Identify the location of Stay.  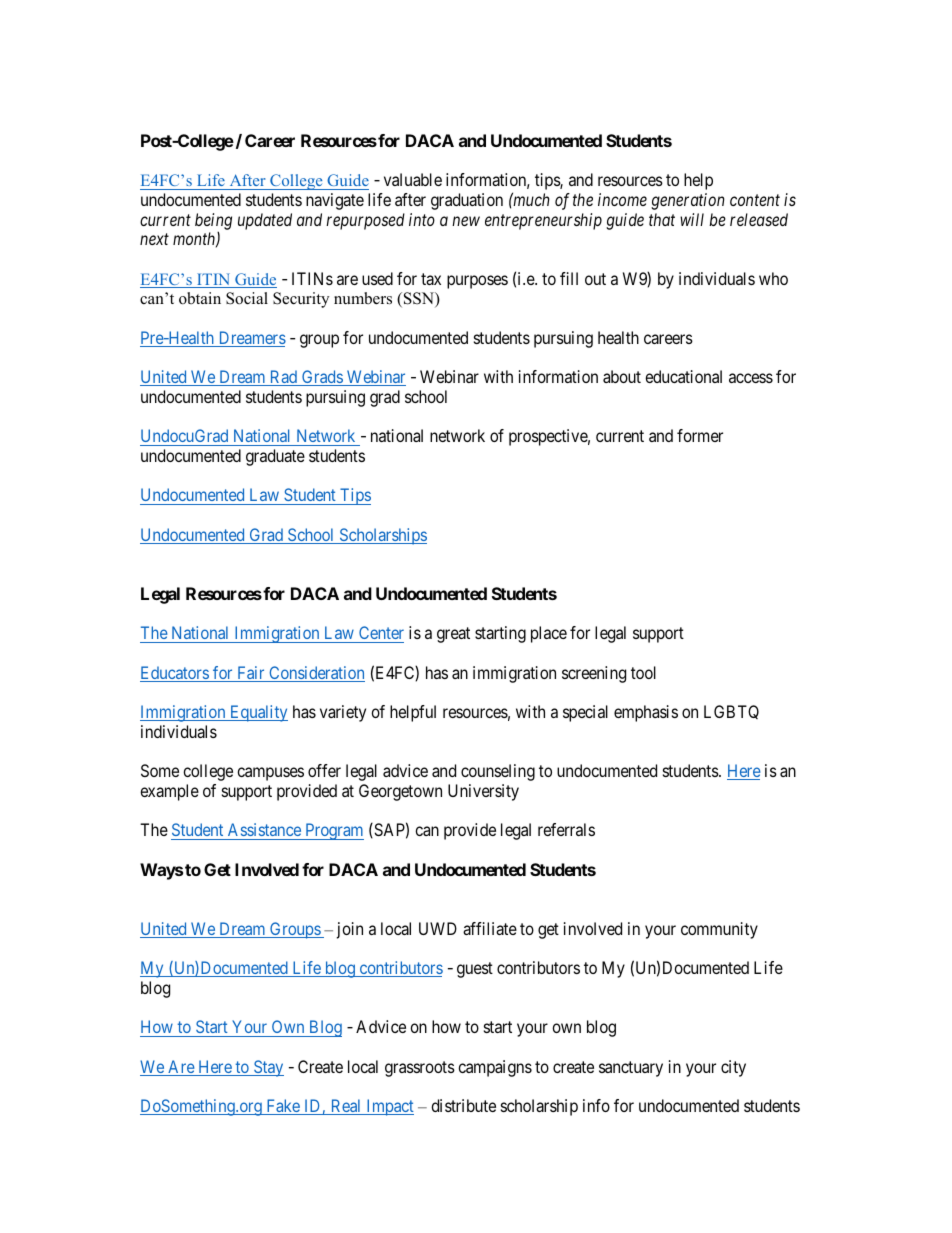
(268, 1068).
